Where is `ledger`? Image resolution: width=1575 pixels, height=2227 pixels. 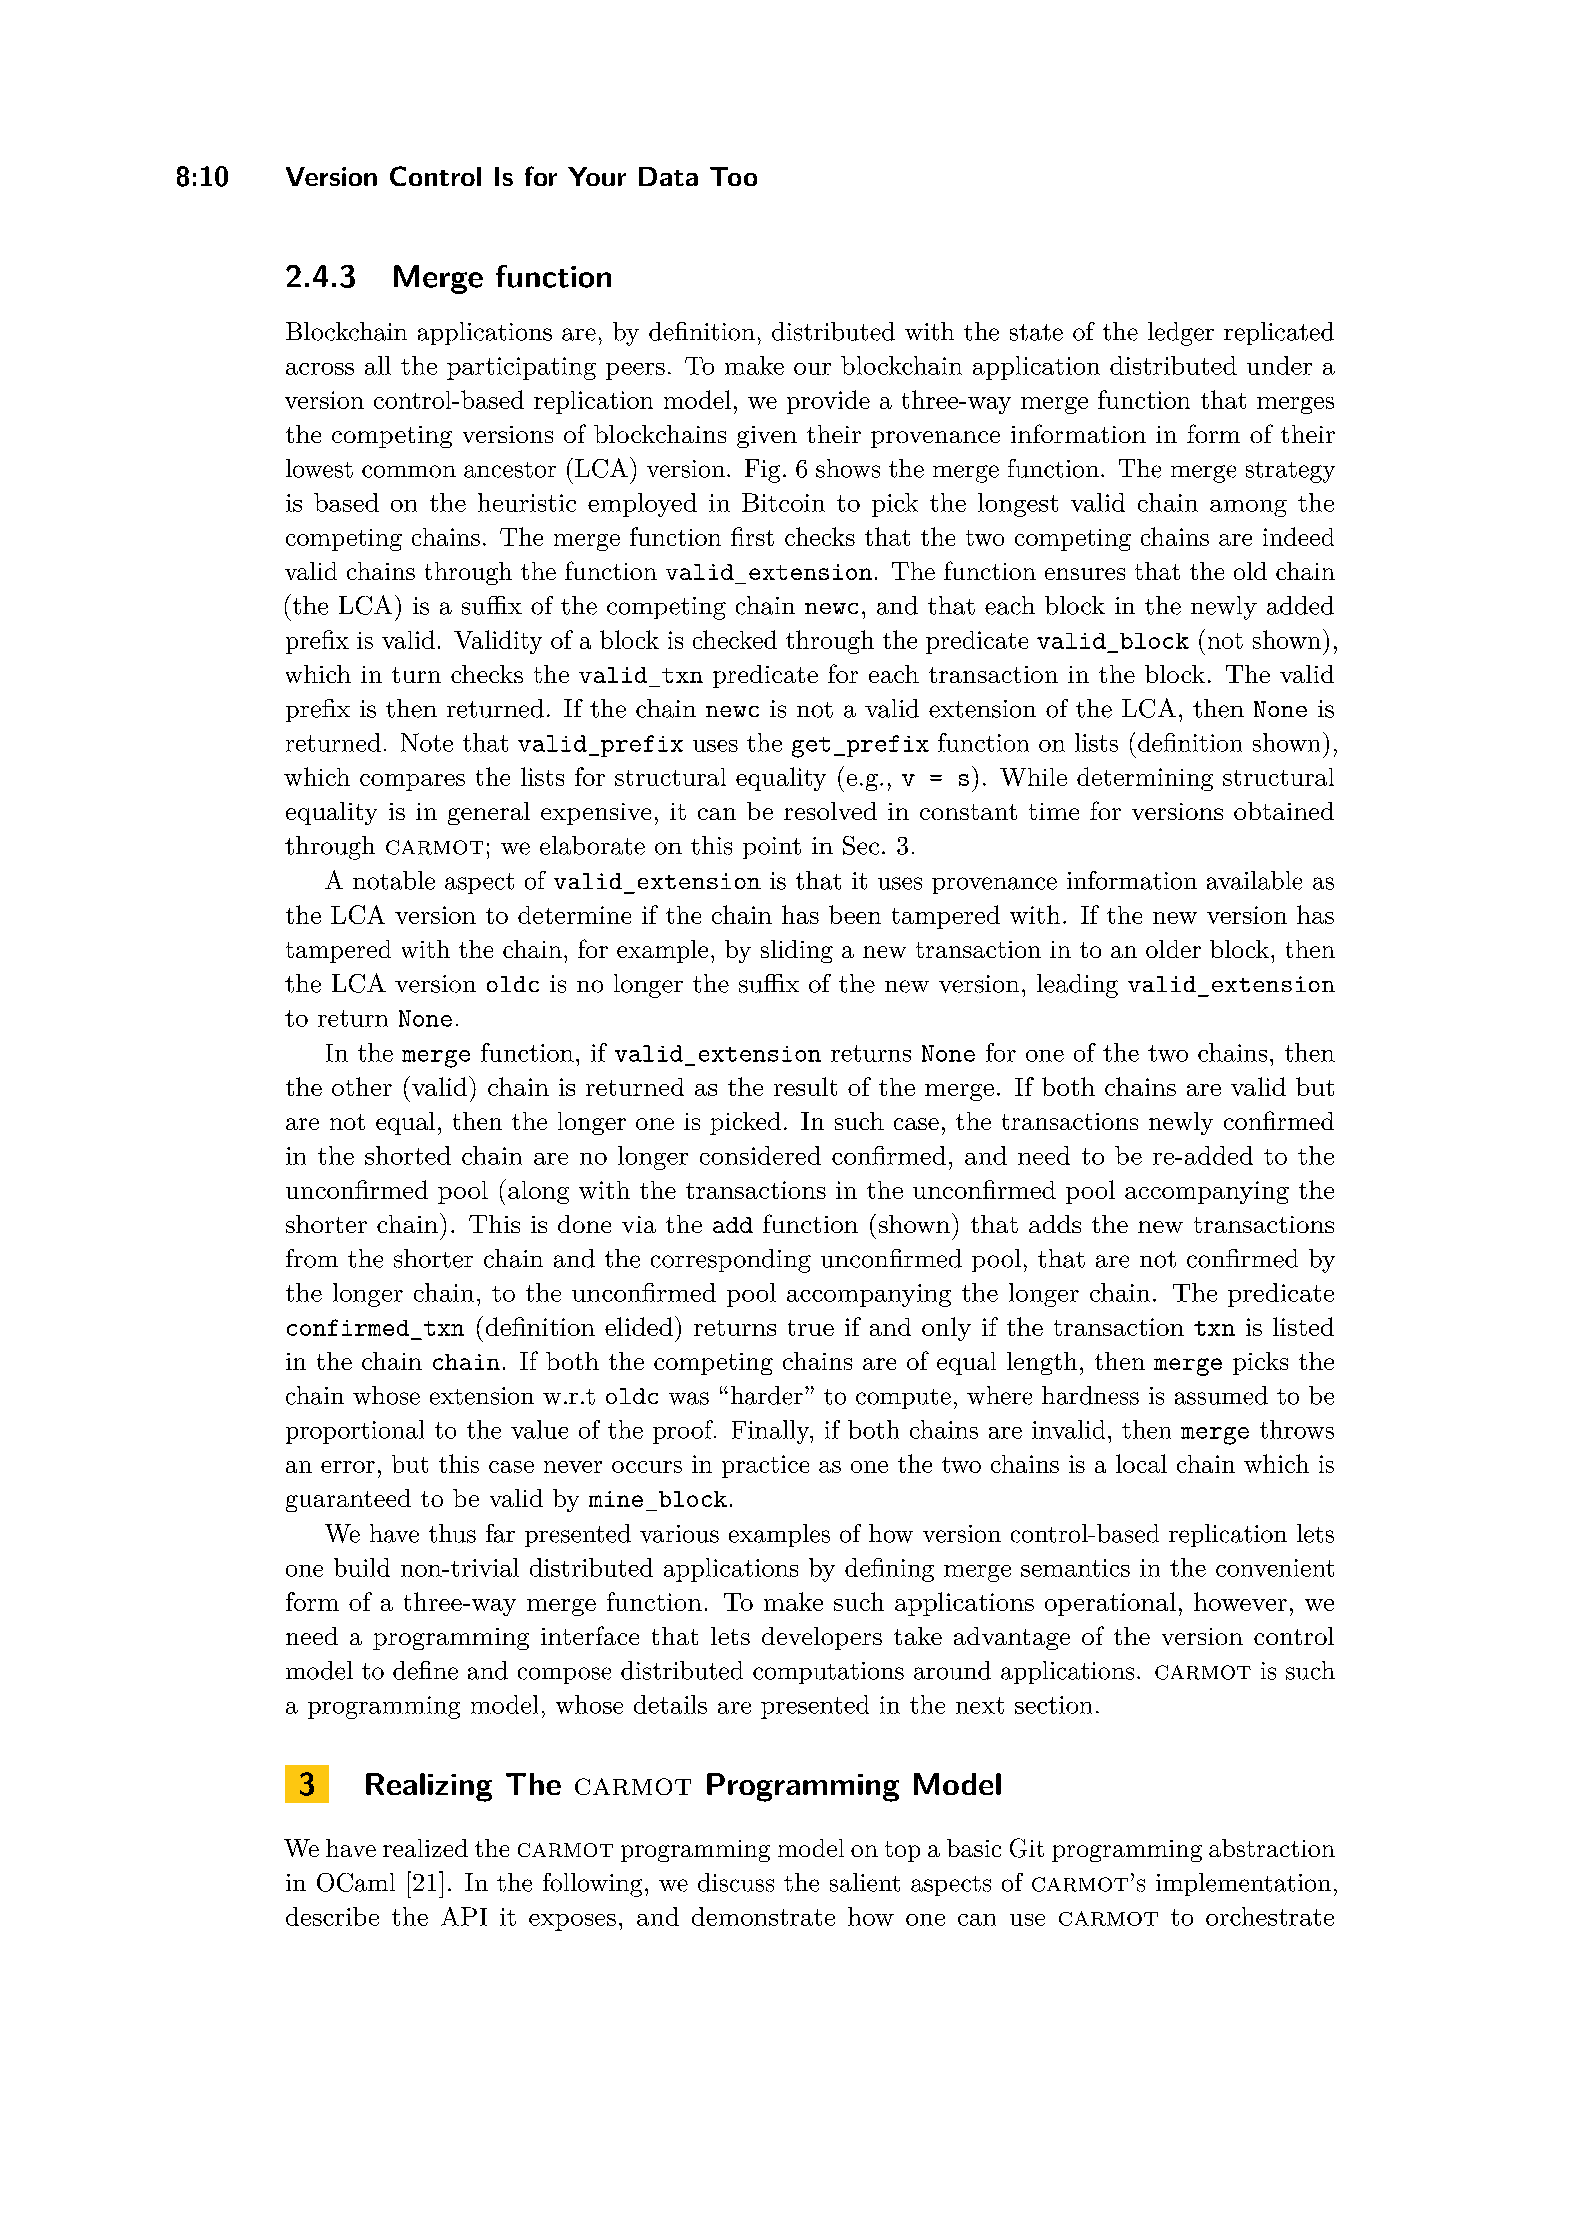
ledger is located at coordinates (1181, 334).
